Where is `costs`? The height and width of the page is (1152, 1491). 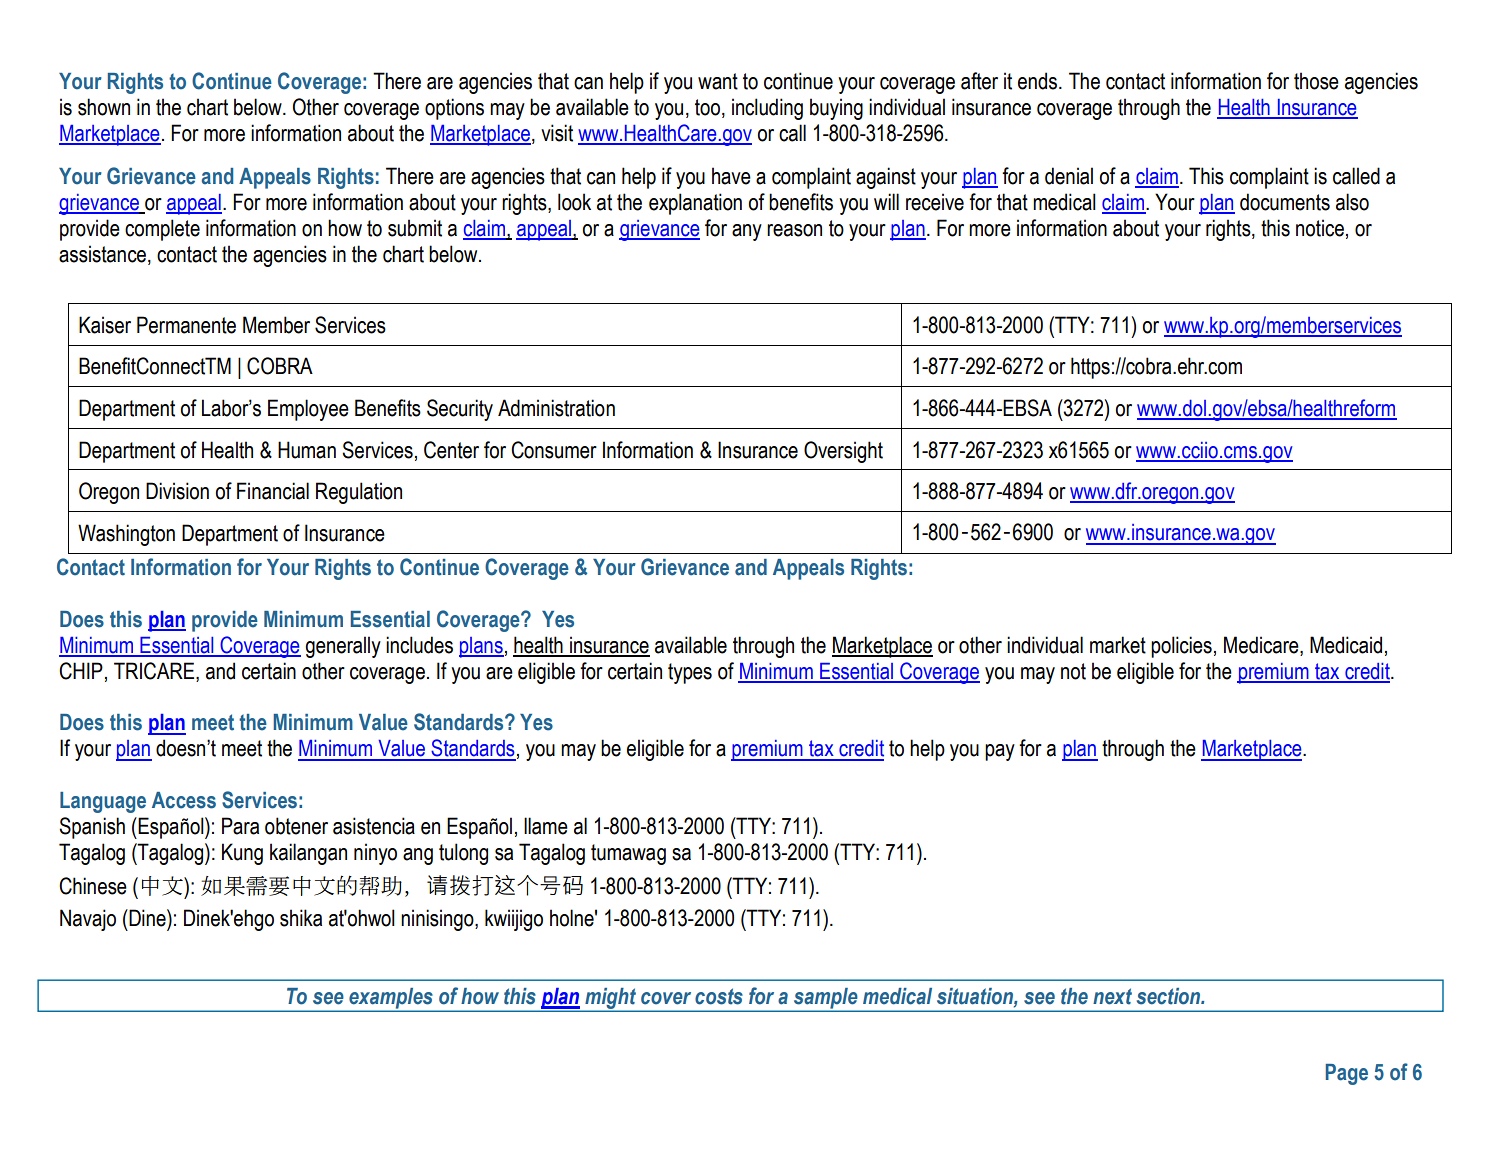 costs is located at coordinates (719, 996).
